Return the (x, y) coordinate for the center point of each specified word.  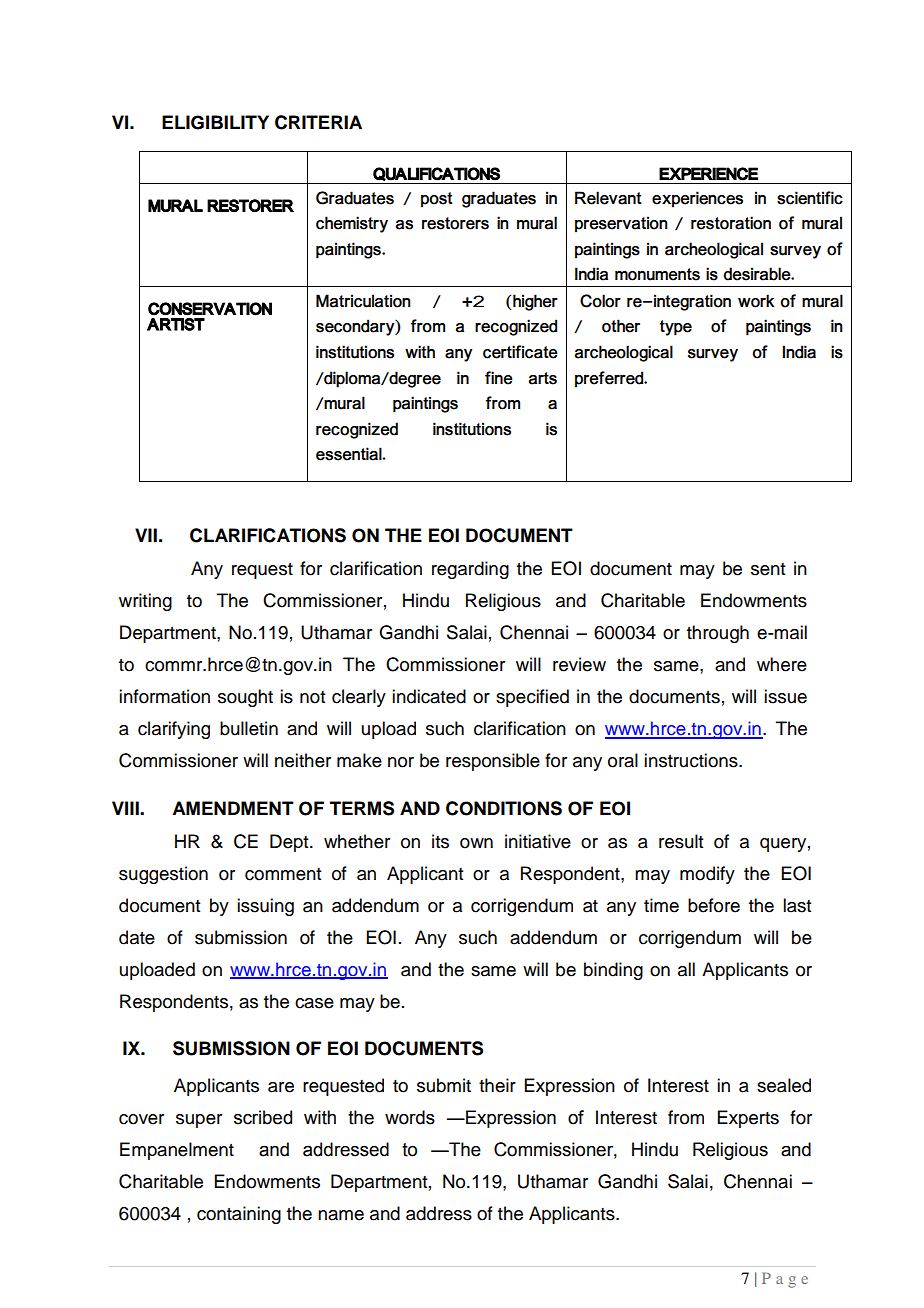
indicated (429, 696)
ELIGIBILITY (215, 122)
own (476, 843)
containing (239, 1215)
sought (245, 698)
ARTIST (176, 324)
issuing (265, 907)
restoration (731, 223)
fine (499, 378)
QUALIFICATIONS (436, 174)
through (718, 634)
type (676, 328)
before (714, 905)
